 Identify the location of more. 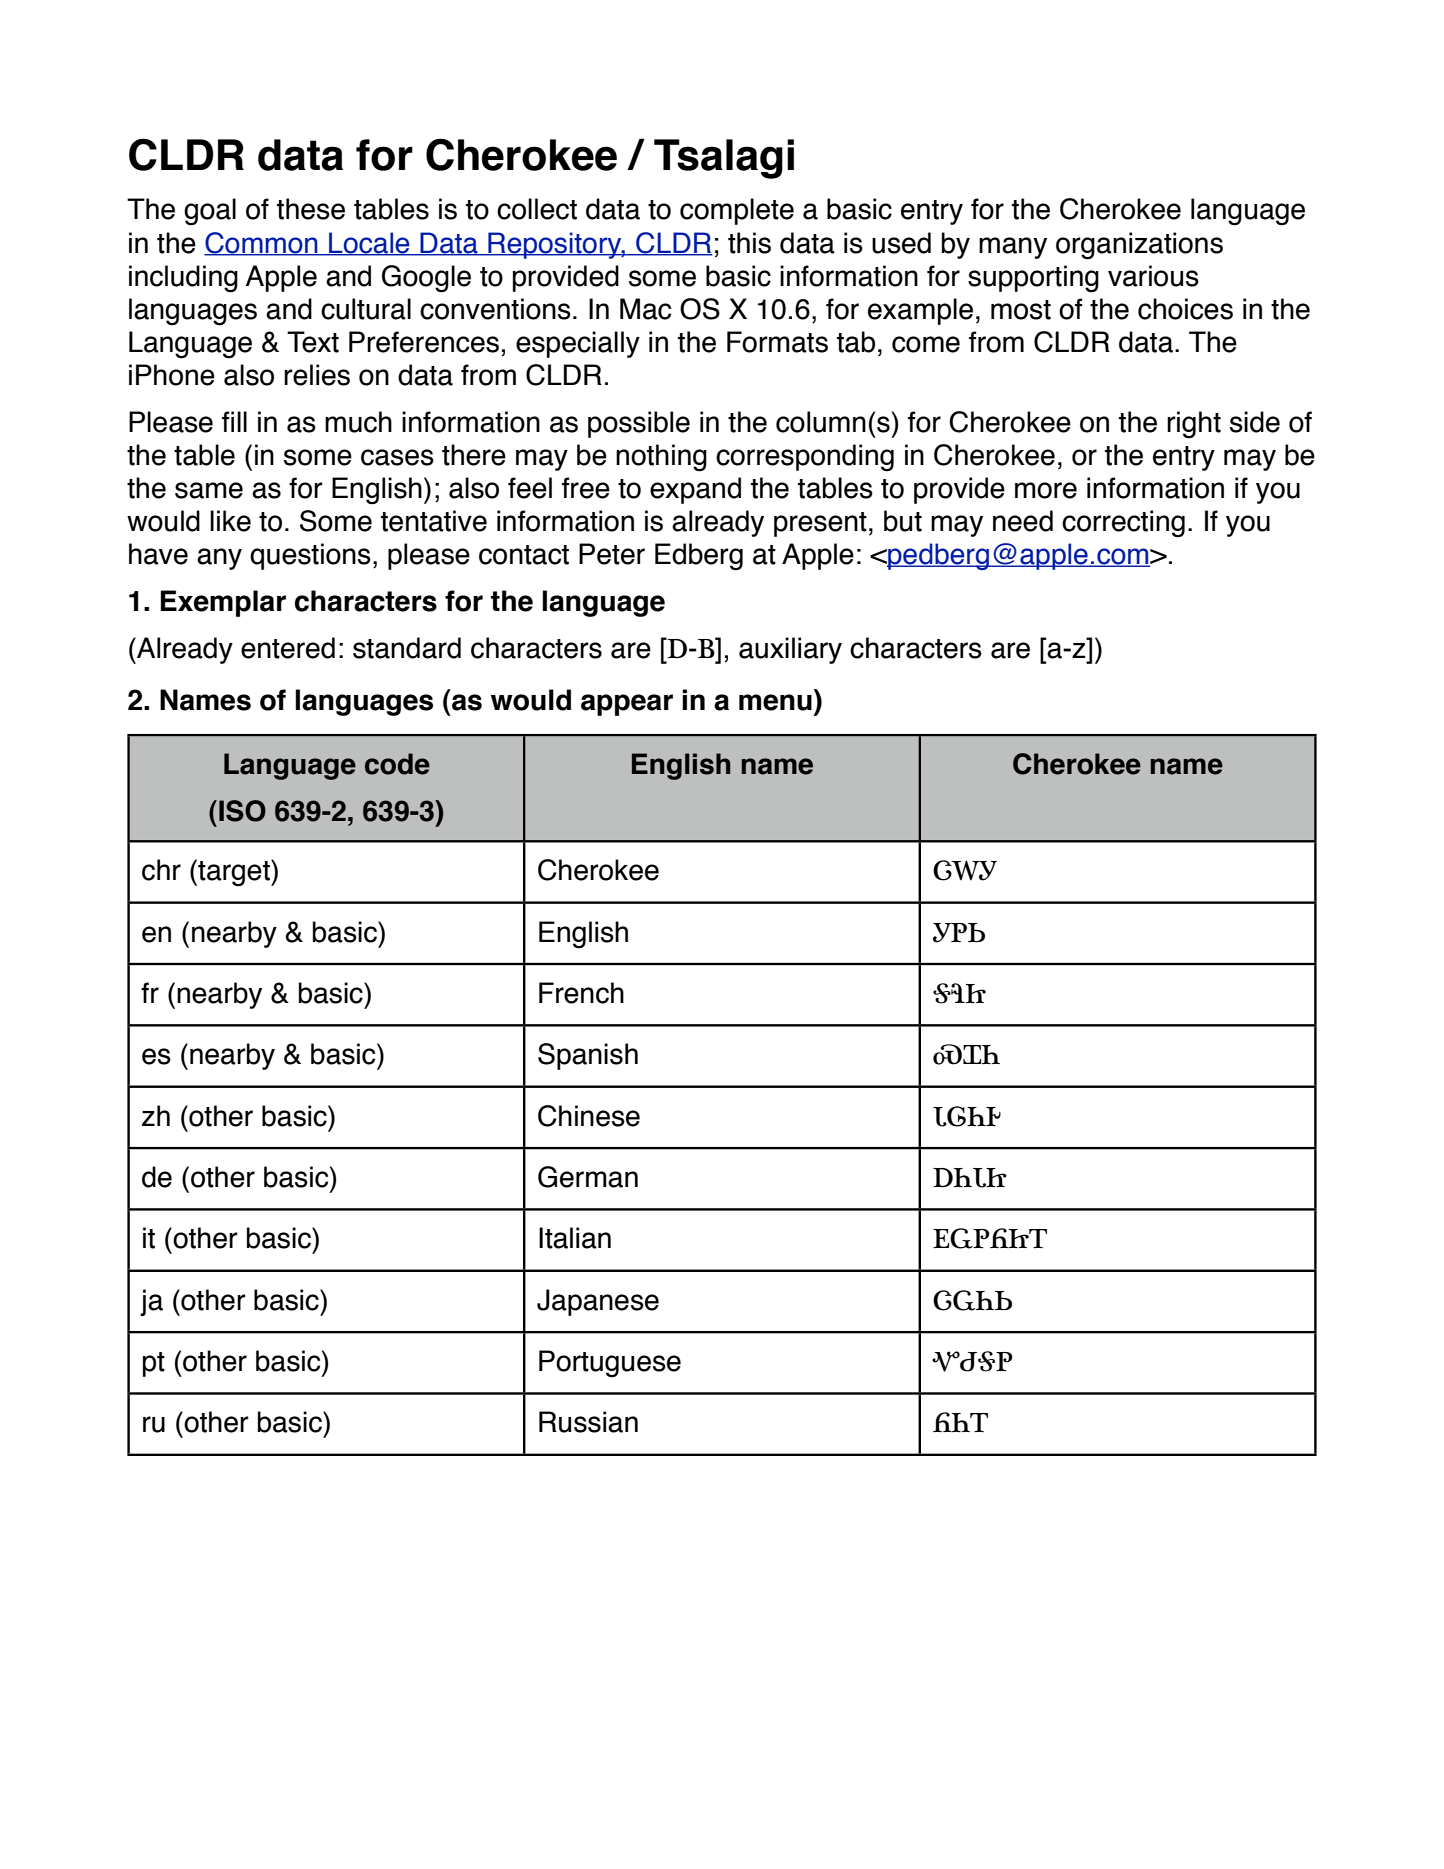
(1046, 490).
